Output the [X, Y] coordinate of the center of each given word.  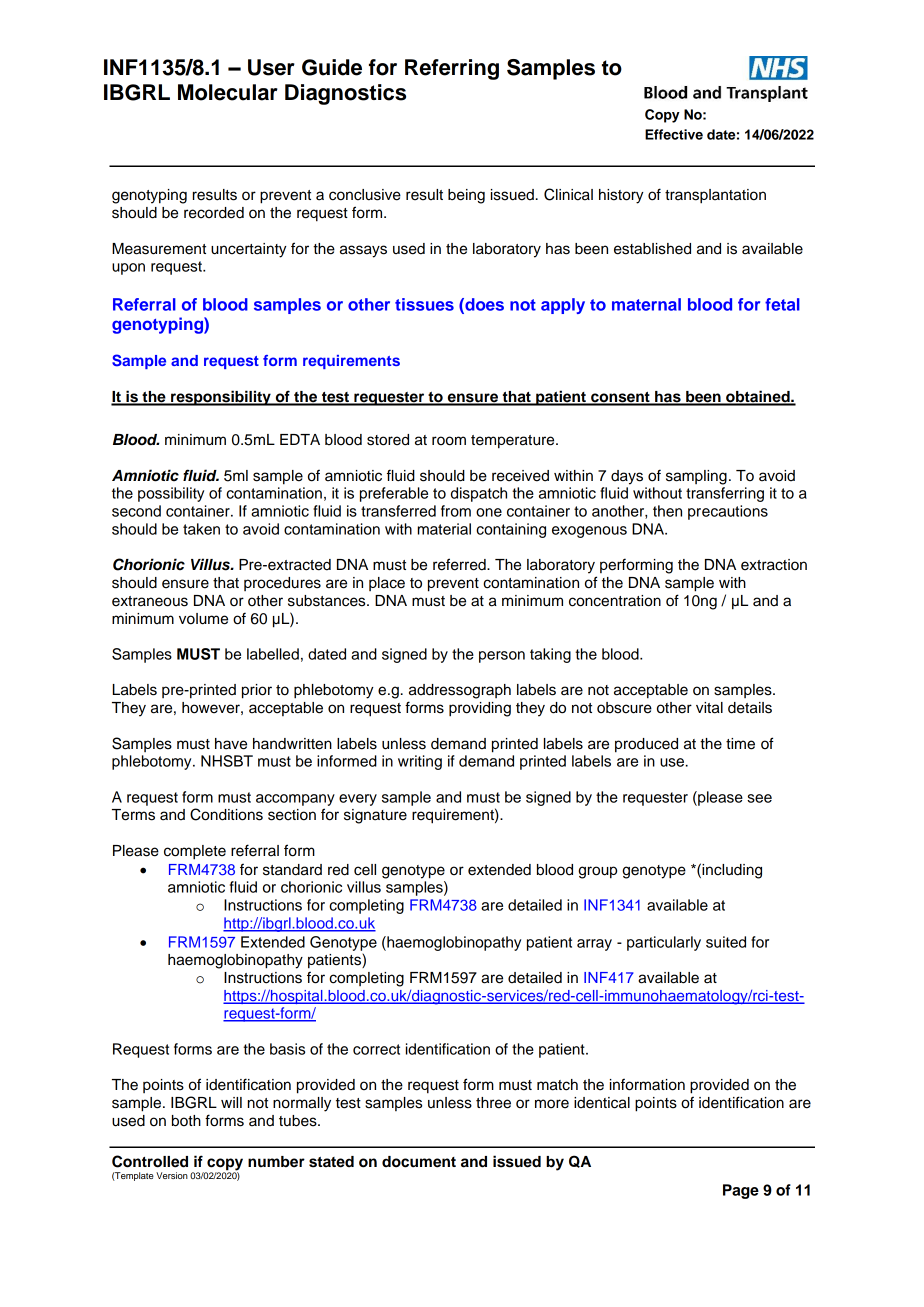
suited [726, 942]
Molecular [228, 92]
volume [203, 619]
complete [195, 852]
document [419, 1162]
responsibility [221, 398]
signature [375, 816]
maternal [646, 304]
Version [172, 1175]
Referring [452, 69]
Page [741, 1191]
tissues [424, 304]
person [502, 657]
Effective [674, 134]
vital [709, 708]
